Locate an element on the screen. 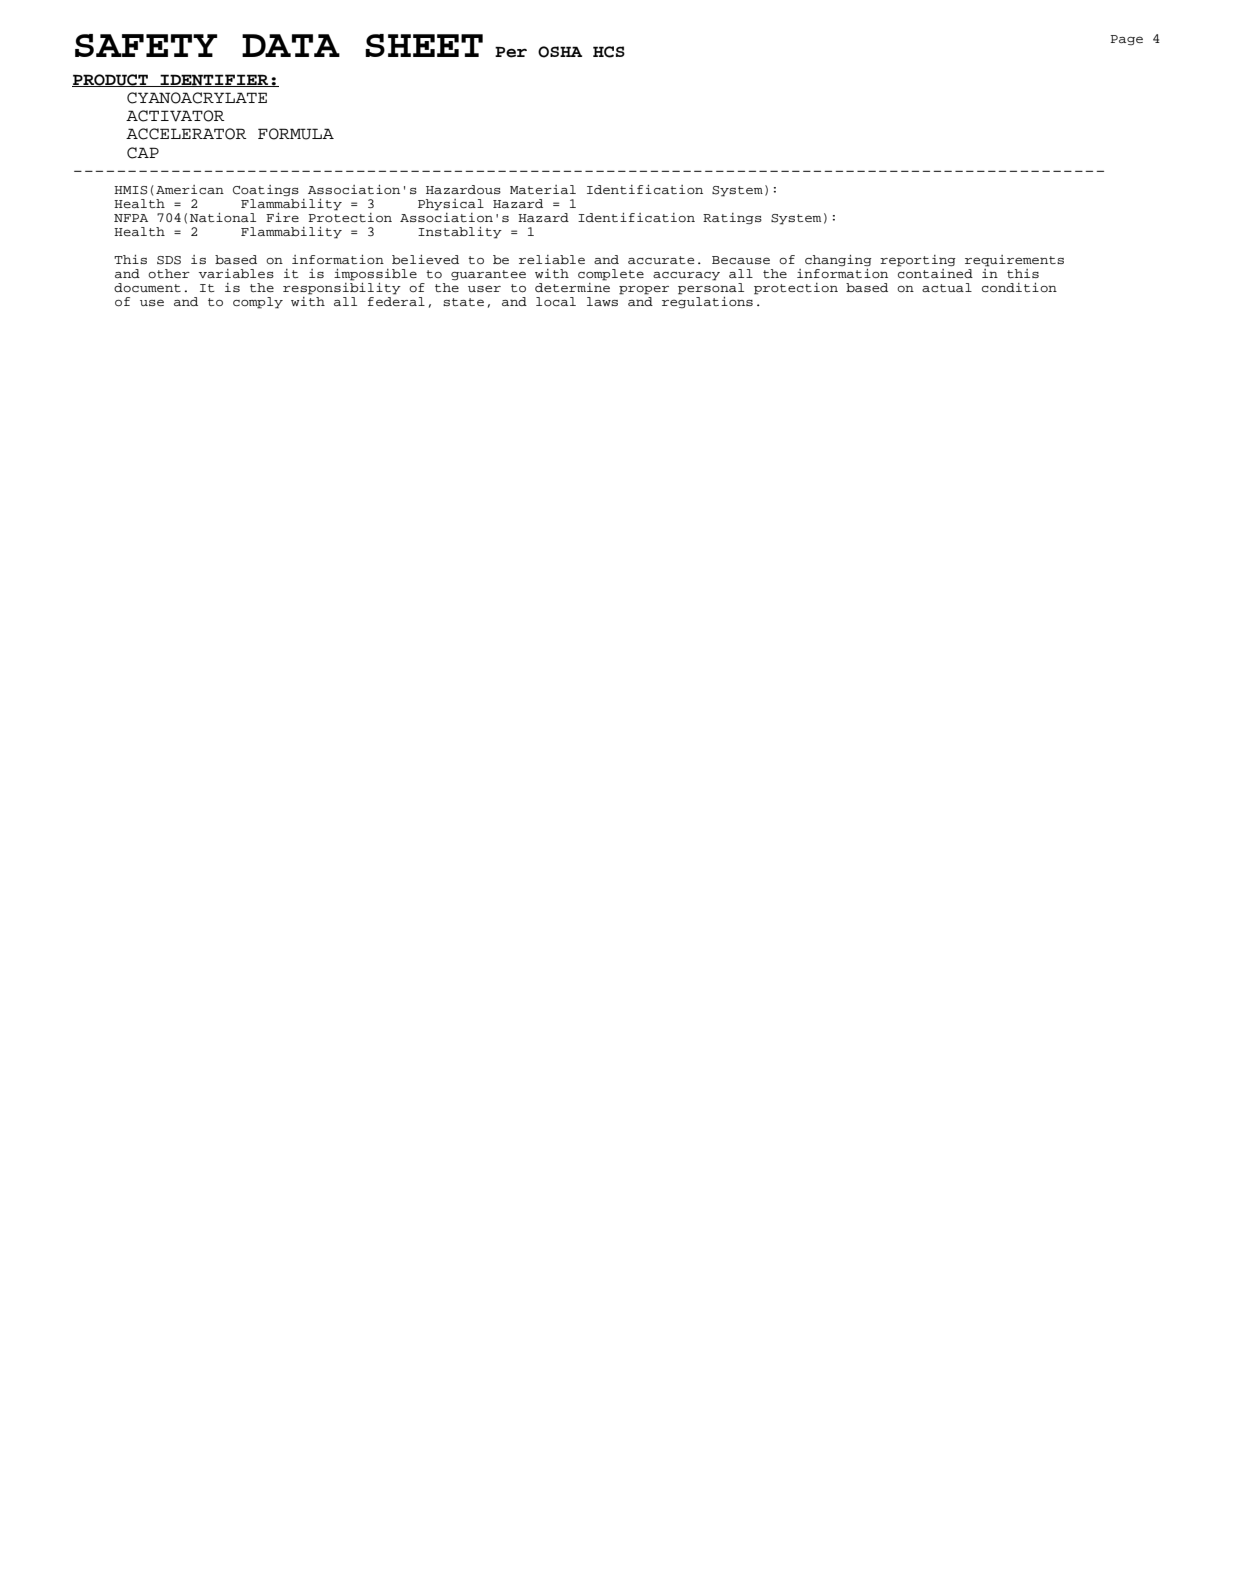 Image resolution: width=1233 pixels, height=1595 pixels. DATA is located at coordinates (291, 45).
